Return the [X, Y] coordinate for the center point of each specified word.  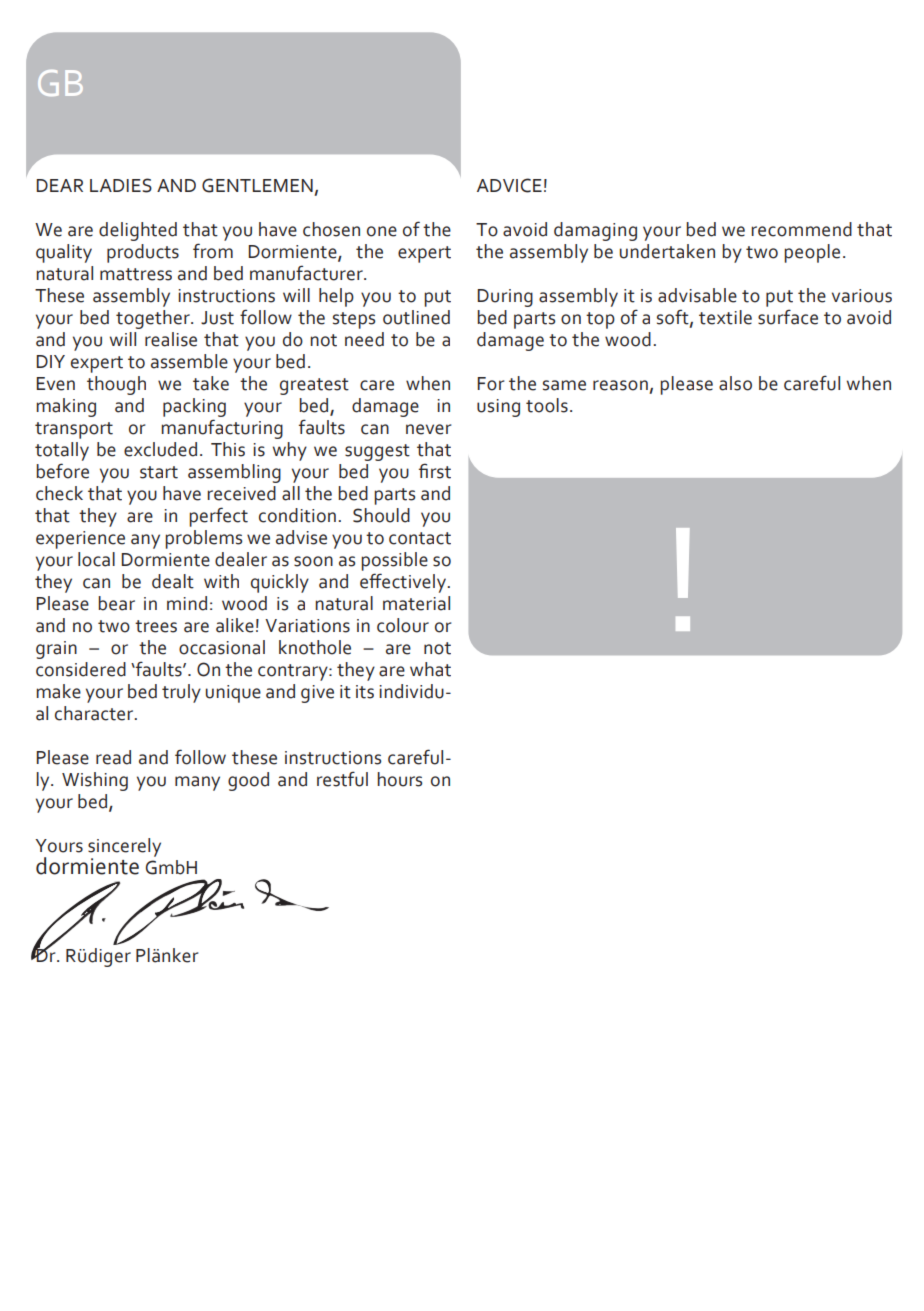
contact [420, 538]
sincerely [124, 848]
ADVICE [509, 185]
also [735, 383]
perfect [218, 517]
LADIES [121, 185]
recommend [801, 229]
